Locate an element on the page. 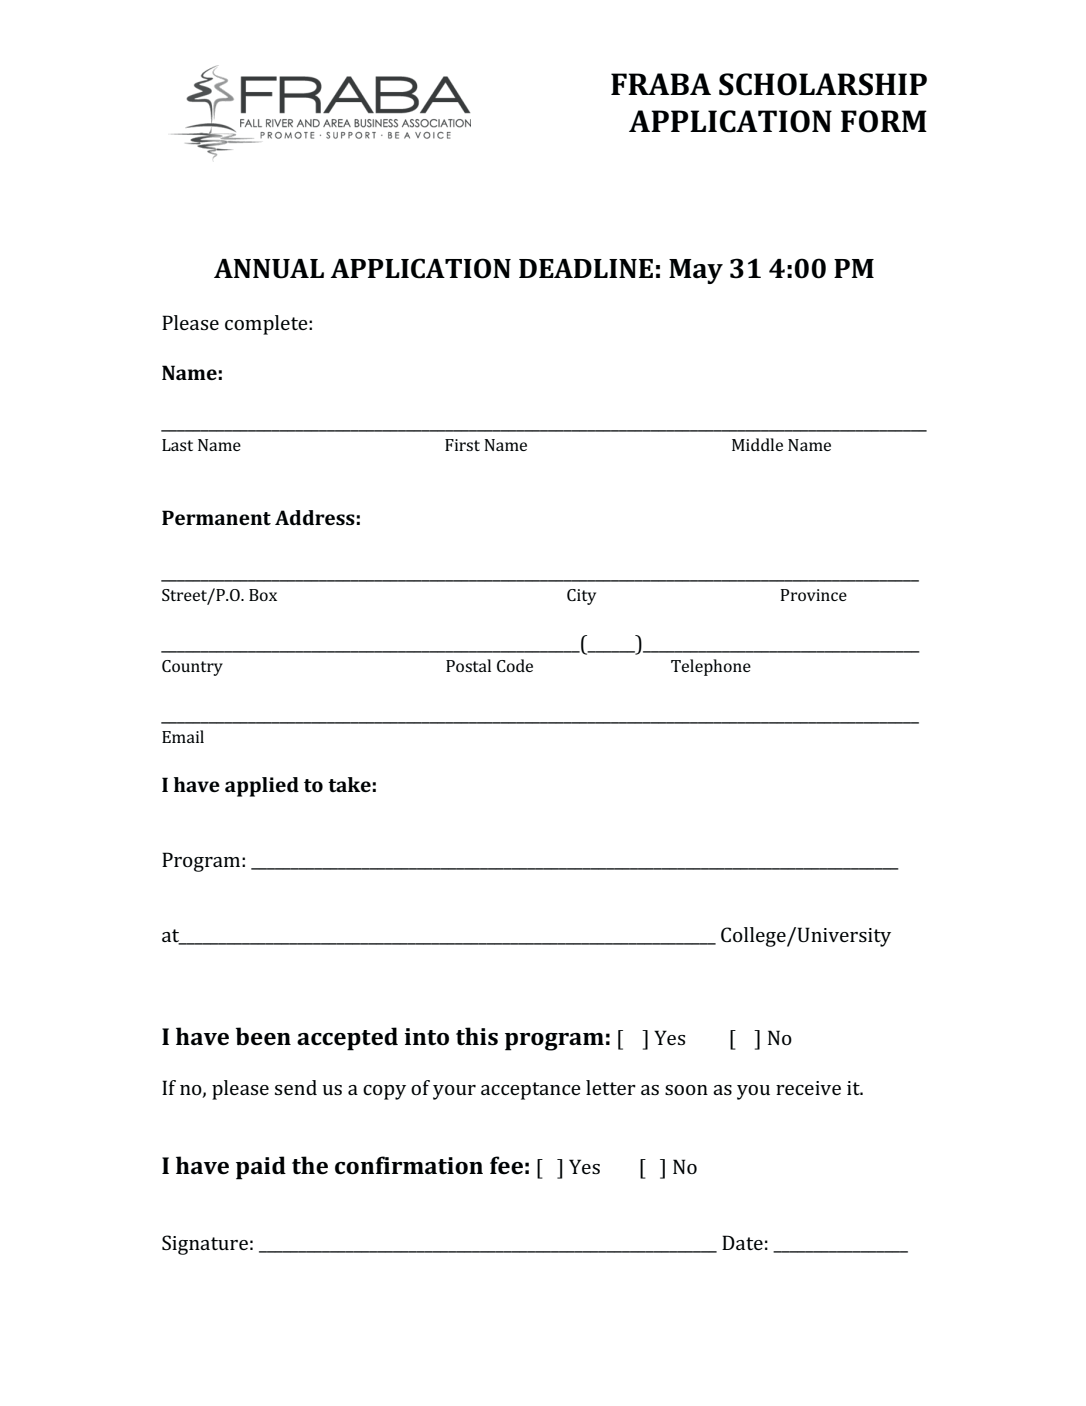  applied is located at coordinates (262, 787).
